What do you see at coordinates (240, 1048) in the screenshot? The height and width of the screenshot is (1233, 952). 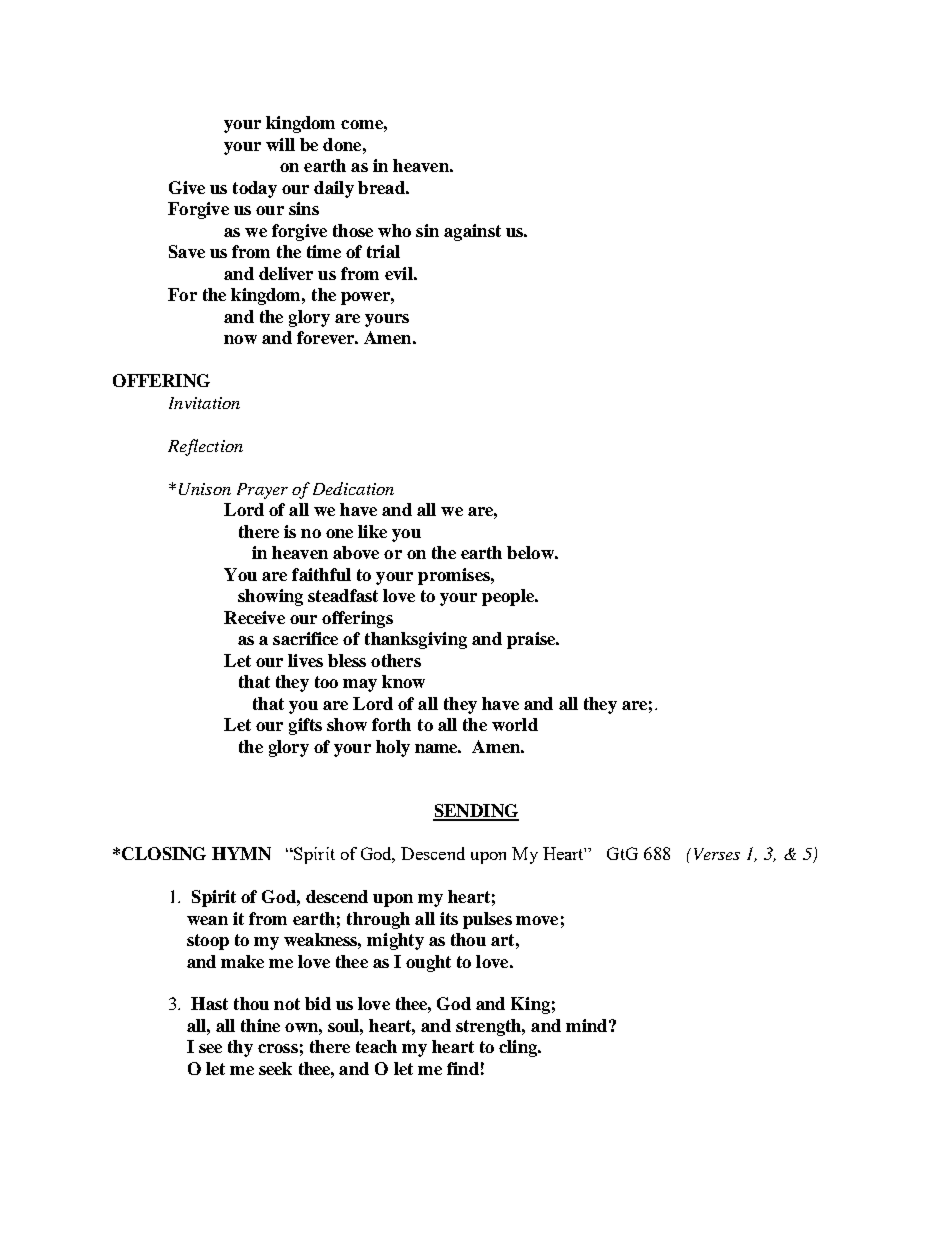 I see `thy` at bounding box center [240, 1048].
